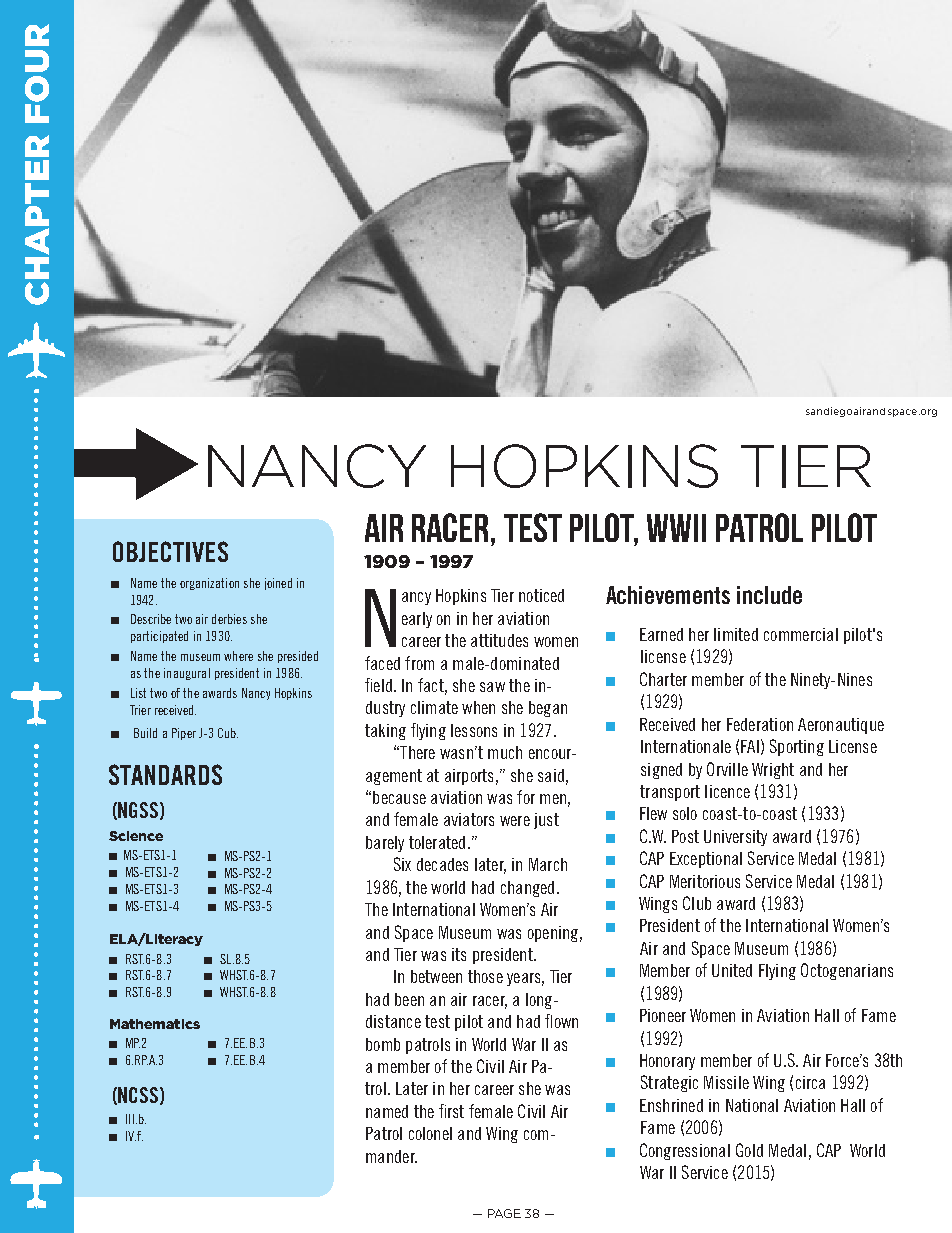 The height and width of the screenshot is (1233, 952). What do you see at coordinates (769, 595) in the screenshot?
I see `include` at bounding box center [769, 595].
